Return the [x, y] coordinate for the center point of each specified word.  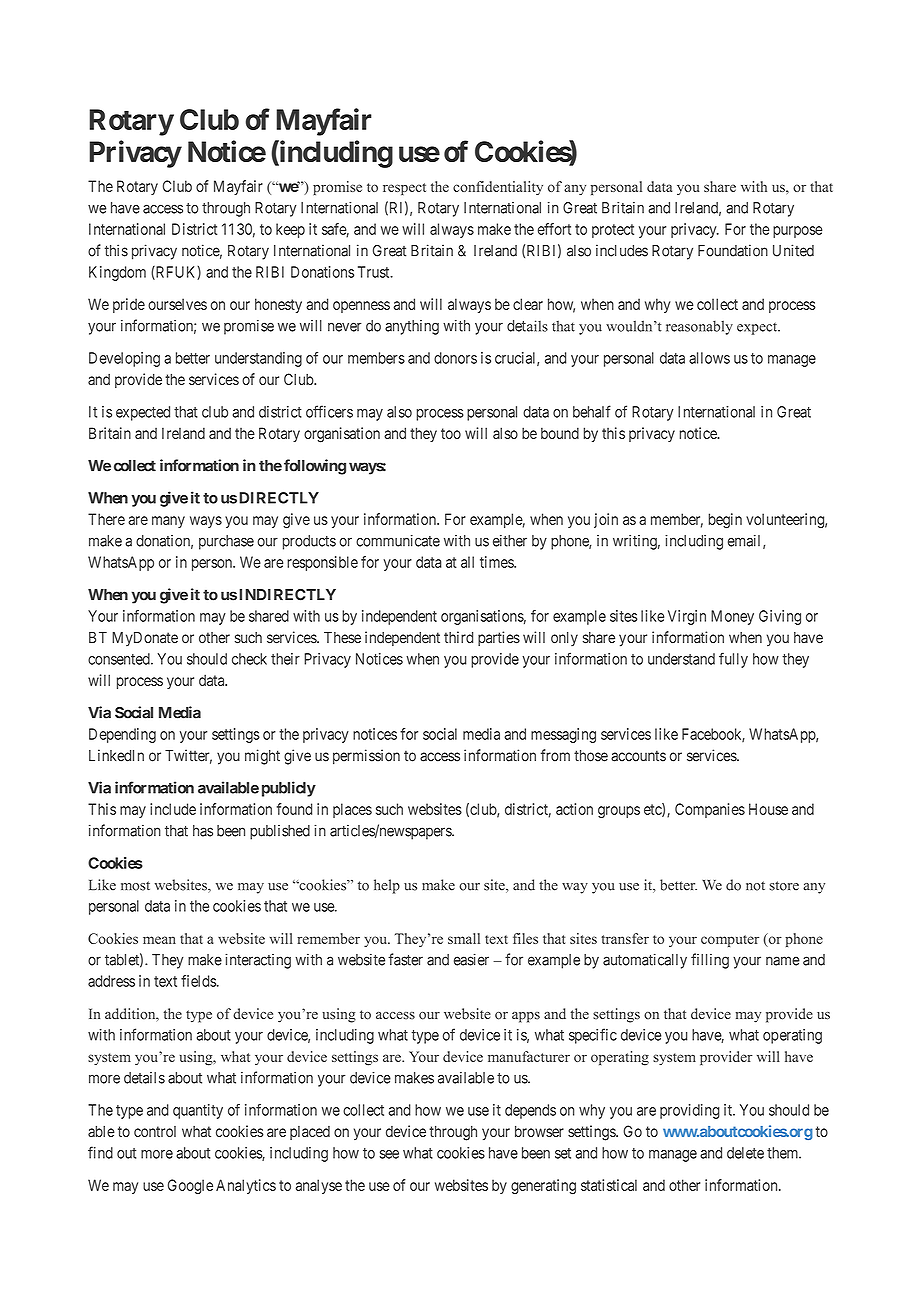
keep [290, 230]
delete [745, 1153]
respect [404, 189]
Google [190, 1186]
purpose [797, 232]
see [389, 1154]
